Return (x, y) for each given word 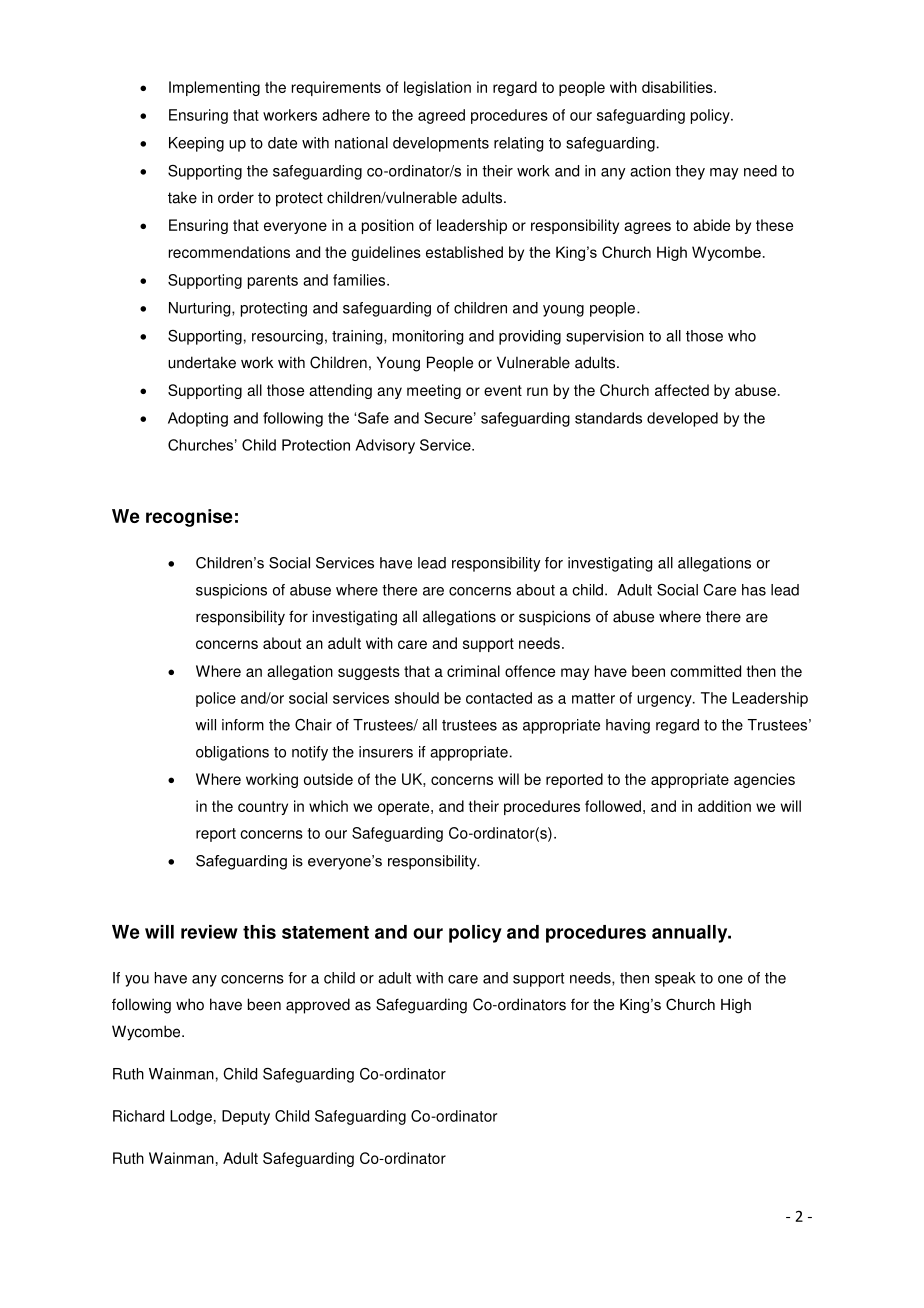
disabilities (678, 87)
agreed (441, 116)
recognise (189, 518)
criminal (473, 671)
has (754, 590)
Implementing (214, 88)
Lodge (191, 1117)
